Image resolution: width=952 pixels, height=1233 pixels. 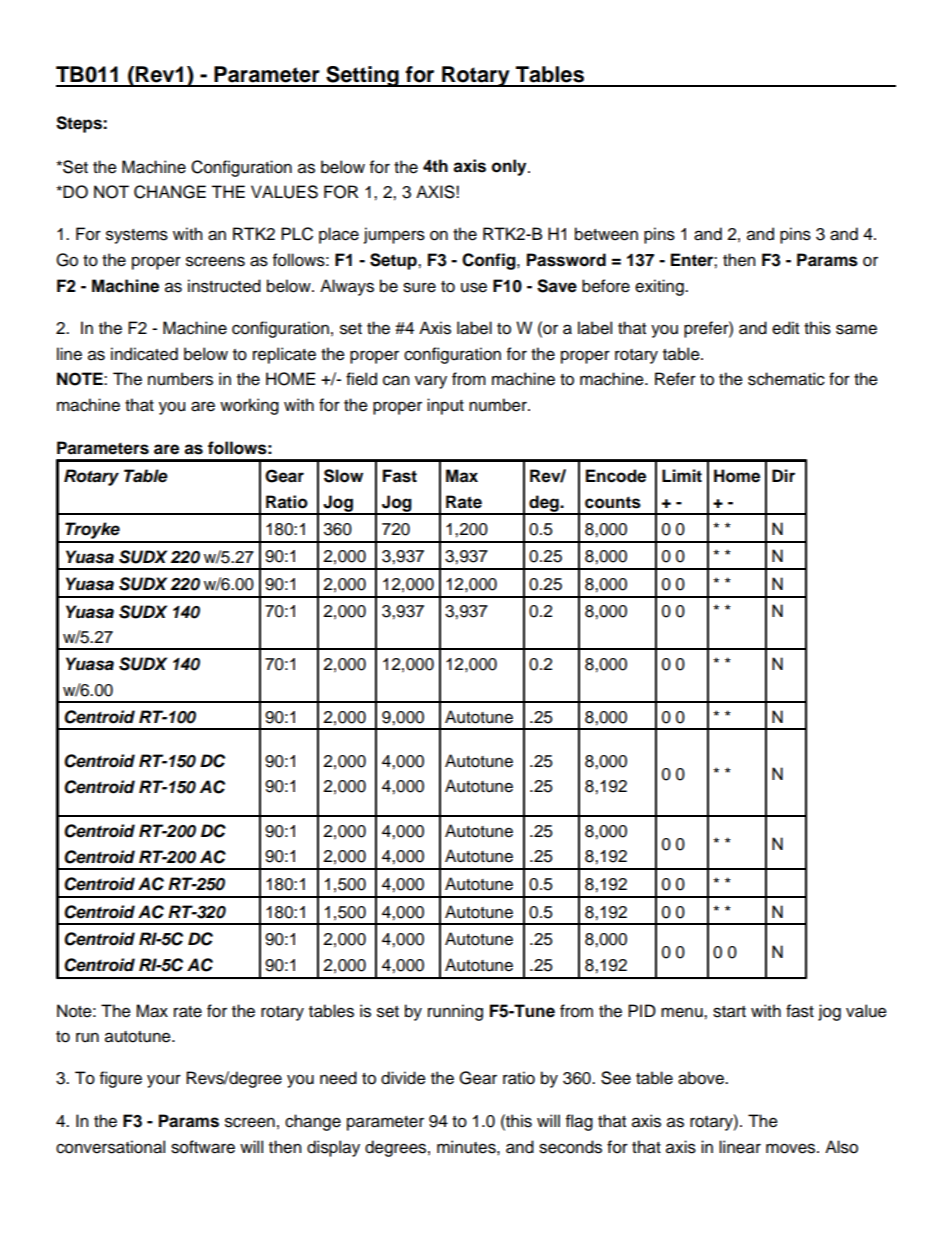 What do you see at coordinates (403, 1078) in the page?
I see `divide` at bounding box center [403, 1078].
